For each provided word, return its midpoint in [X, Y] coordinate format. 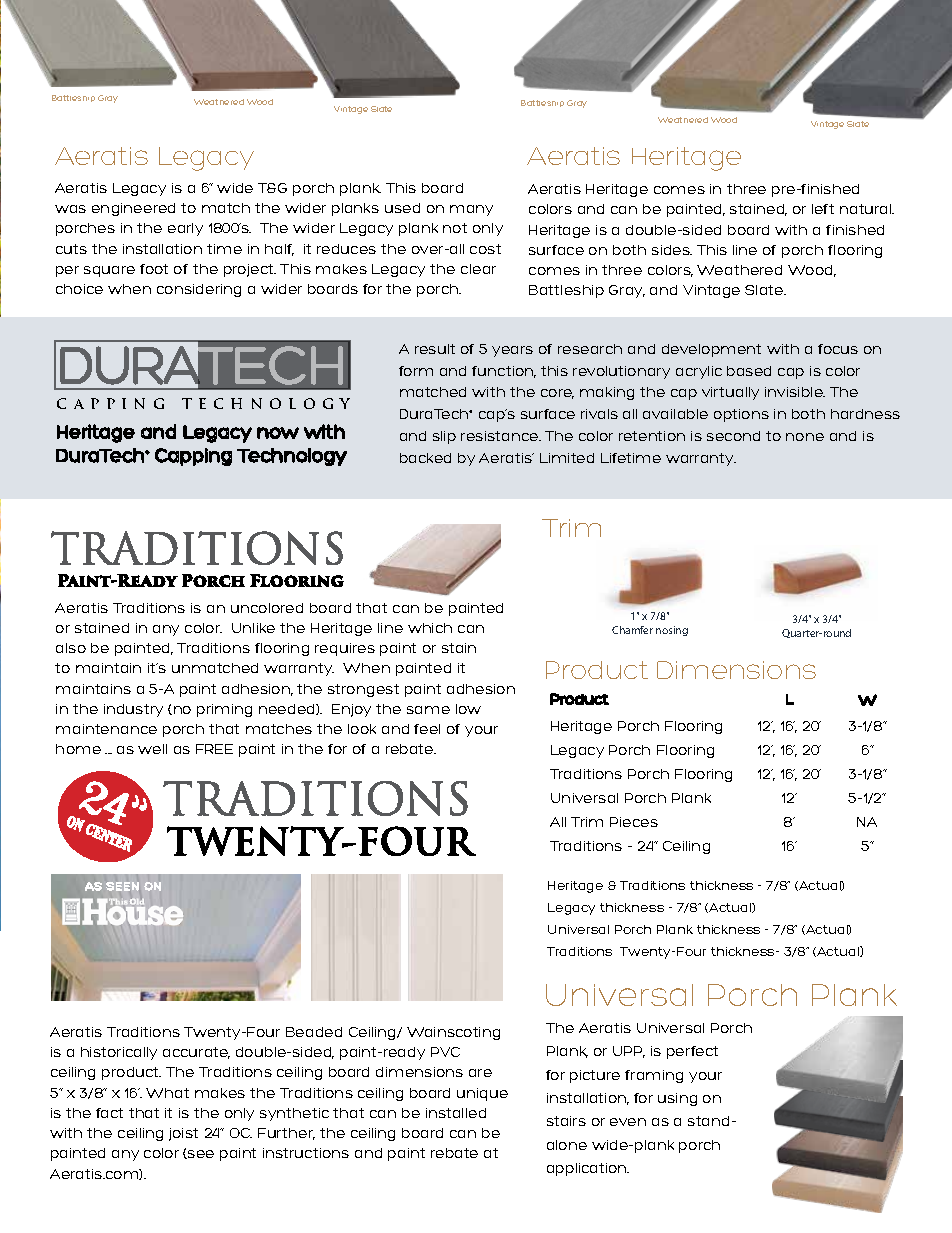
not [455, 228]
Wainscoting [453, 1033]
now [278, 433]
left [823, 209]
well [152, 749]
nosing [672, 631]
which [430, 628]
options [741, 415]
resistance [501, 436]
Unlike [253, 628]
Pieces [634, 822]
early [185, 229]
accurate [196, 1053]
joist [183, 1134]
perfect [692, 1052]
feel [427, 729]
